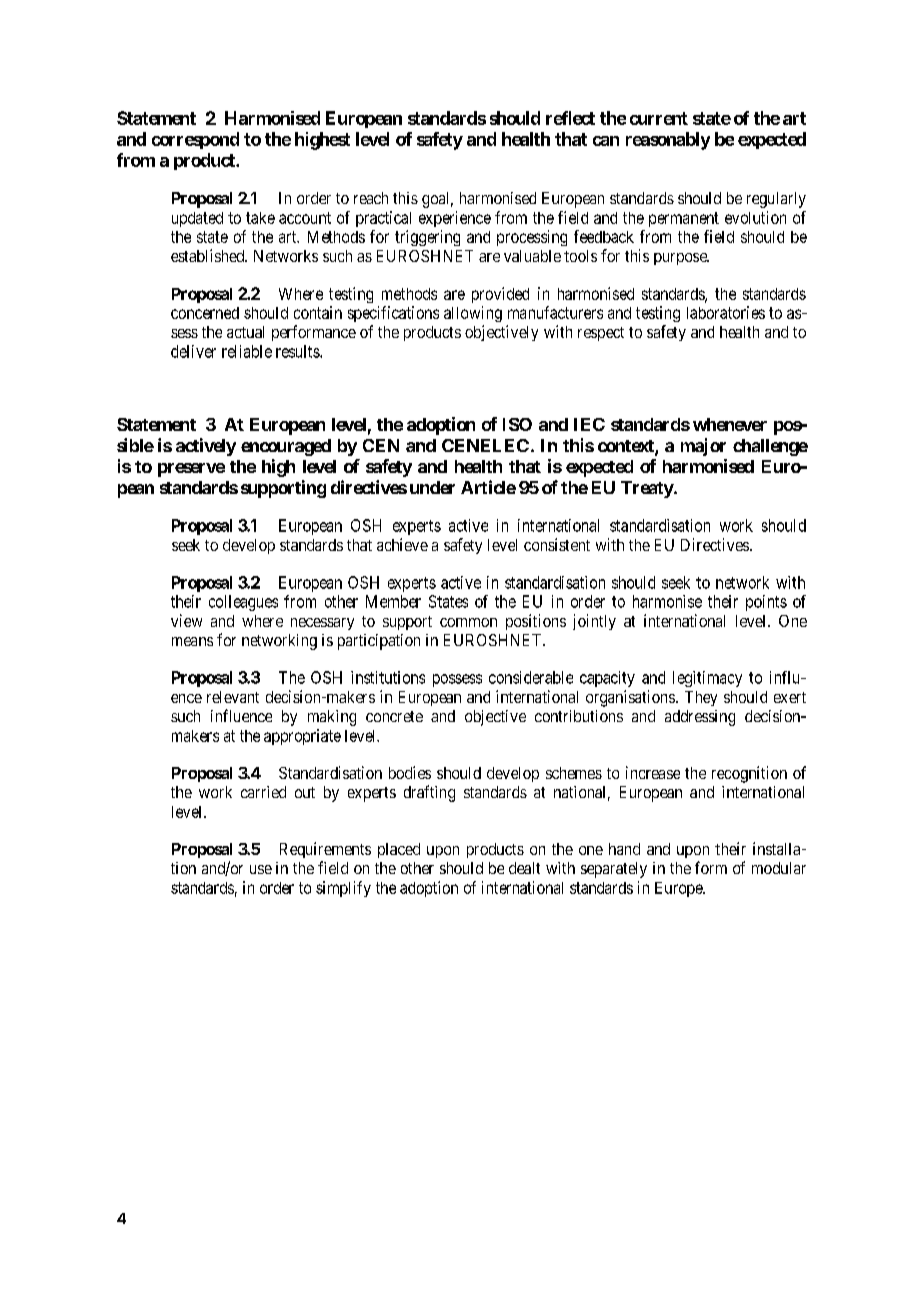 The width and height of the document is (924, 1308). I want to click on Treaty, so click(648, 489).
